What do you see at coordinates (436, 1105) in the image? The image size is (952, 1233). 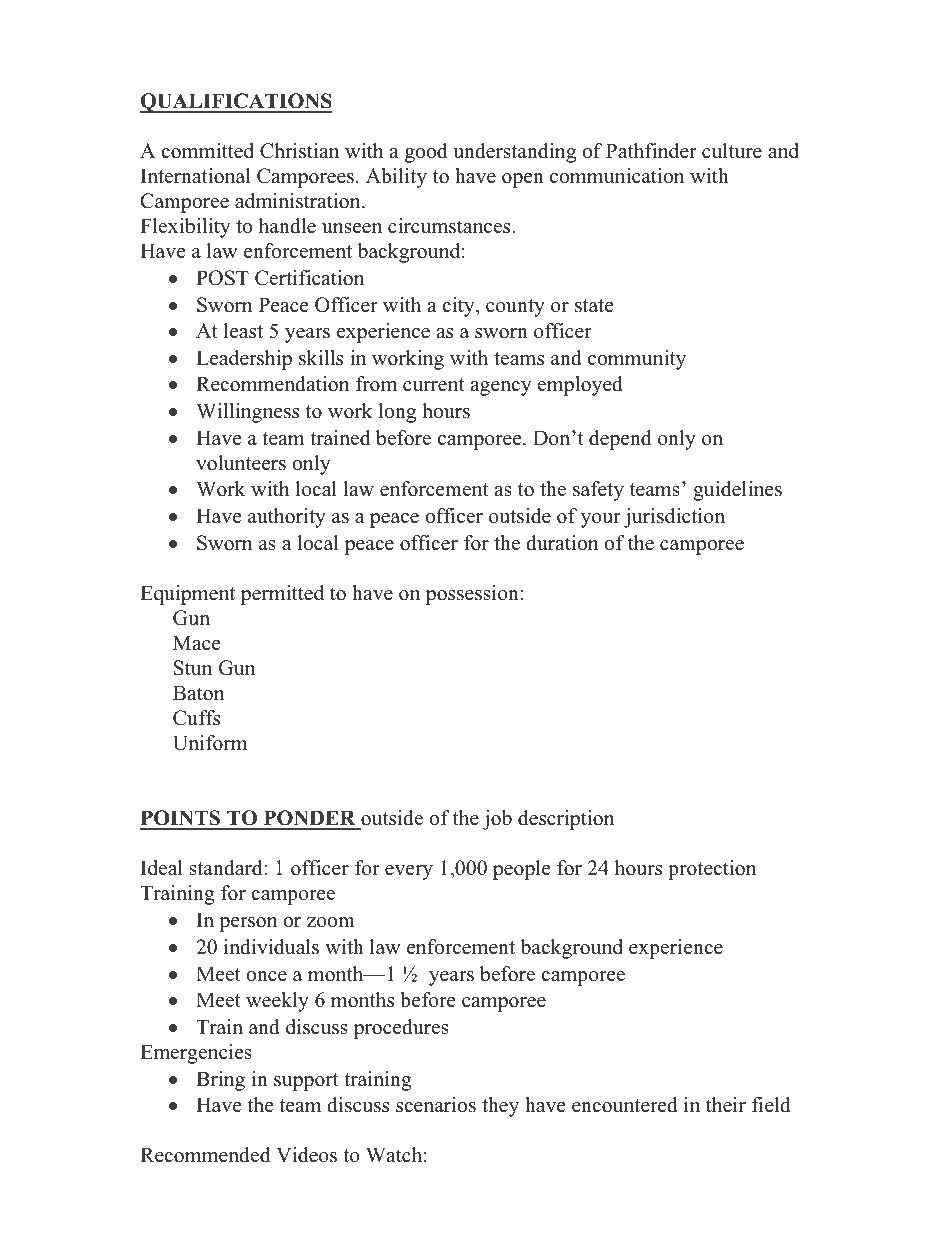 I see `scenarios` at bounding box center [436, 1105].
